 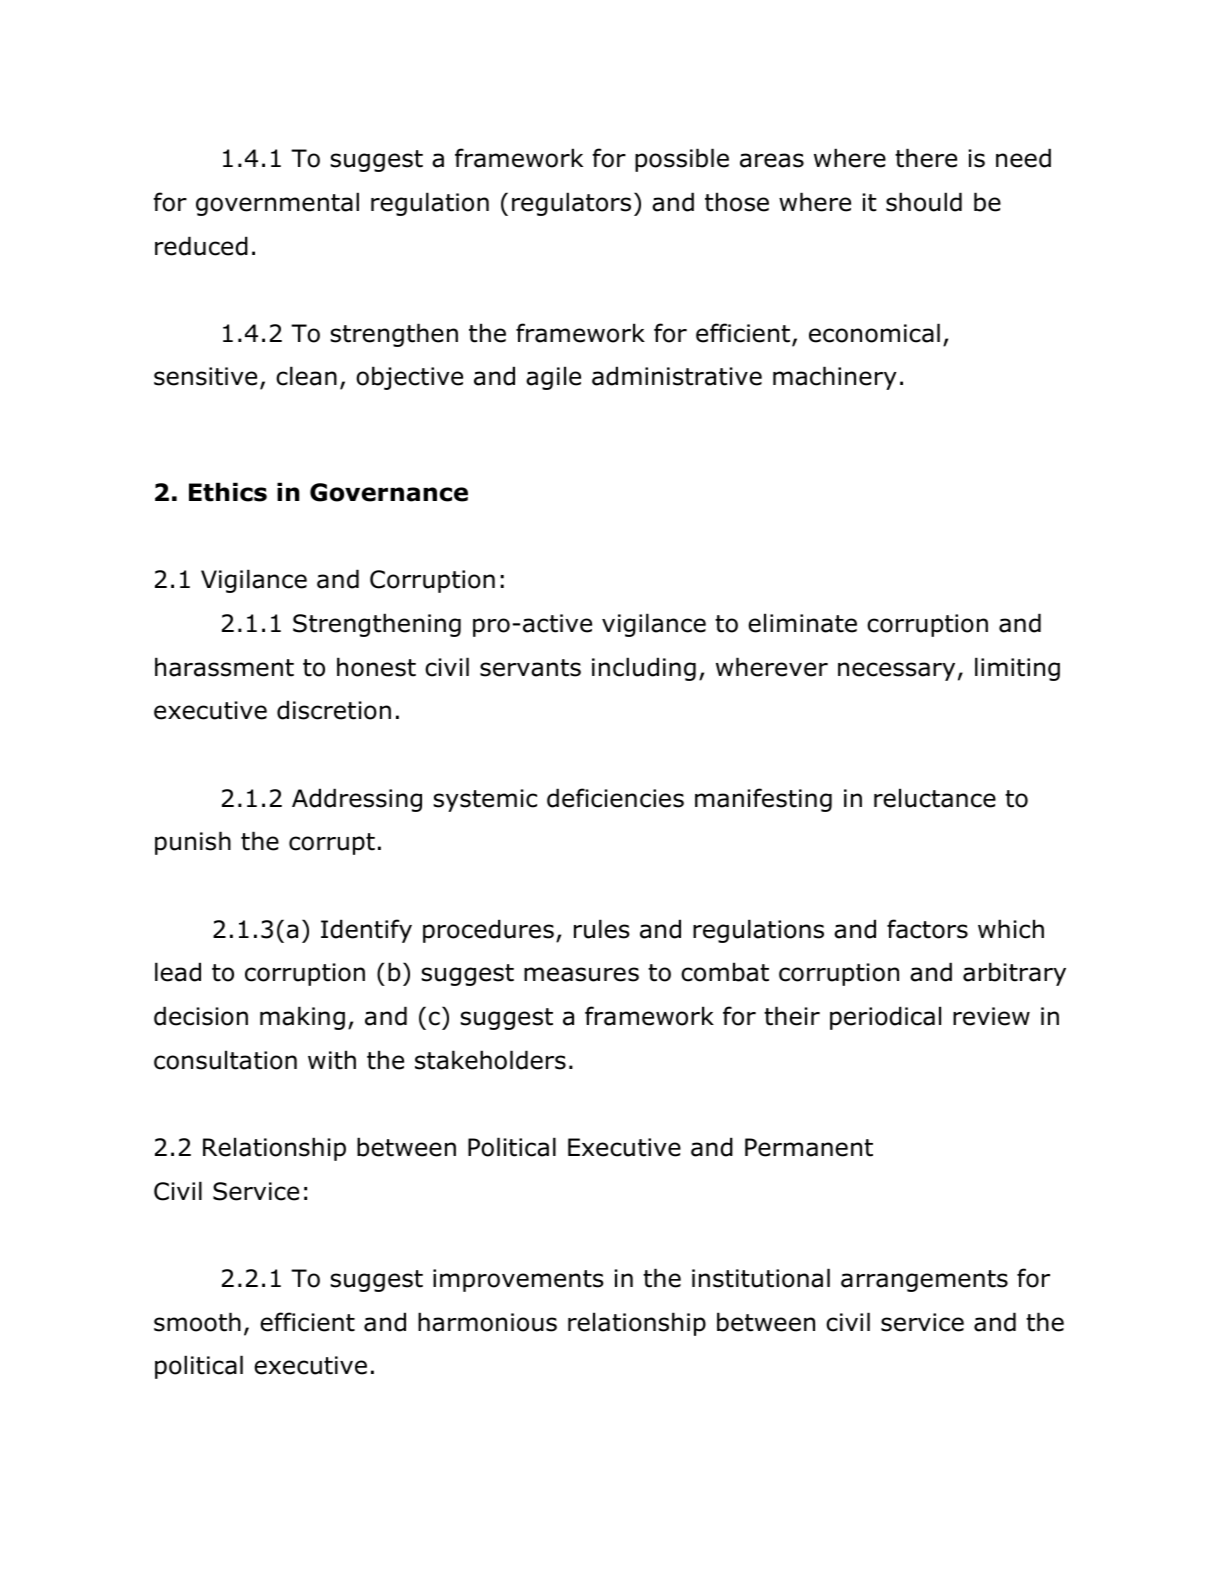 I want to click on governmental, so click(x=277, y=204).
